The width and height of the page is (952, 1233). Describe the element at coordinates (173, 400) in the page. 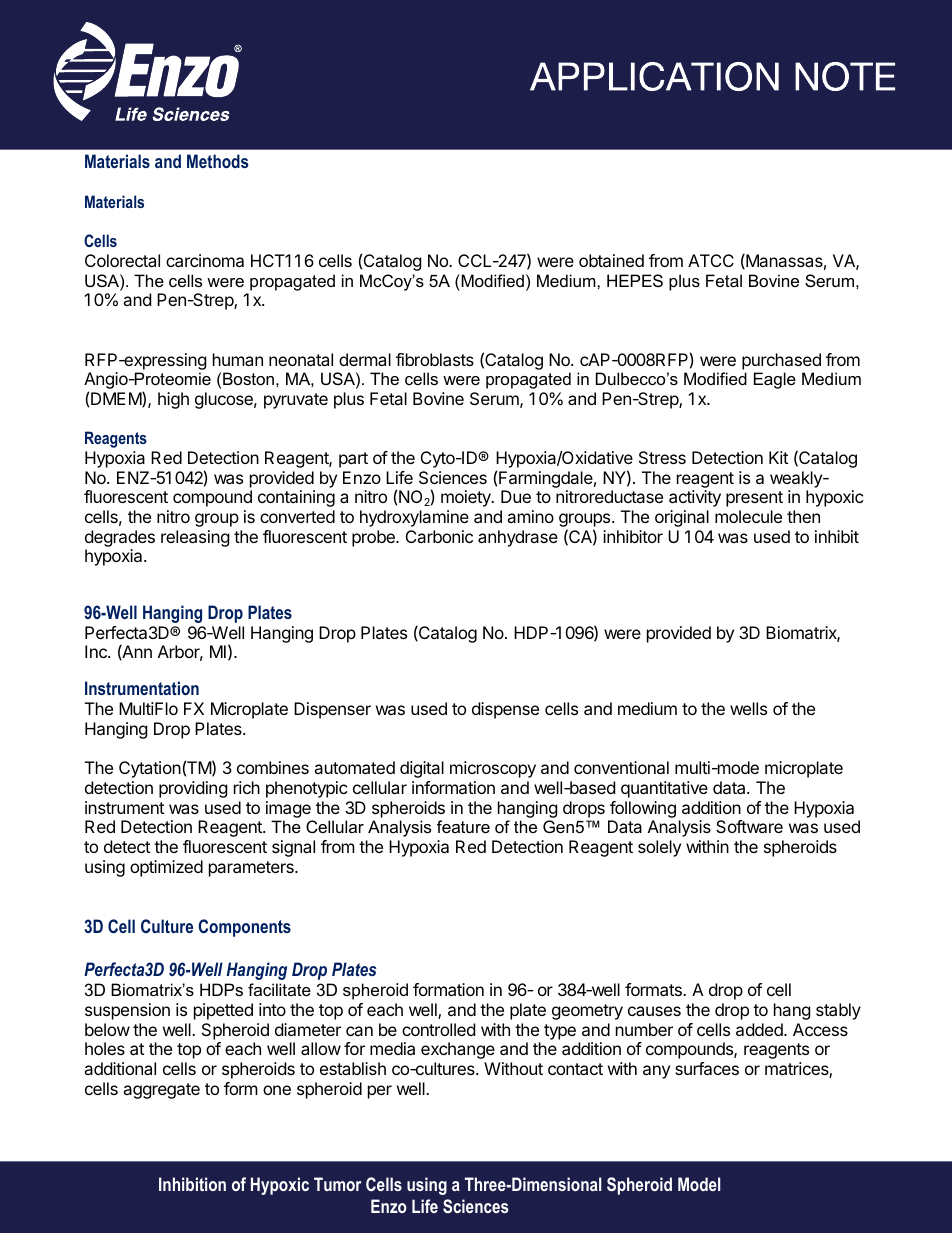

I see `high` at that location.
